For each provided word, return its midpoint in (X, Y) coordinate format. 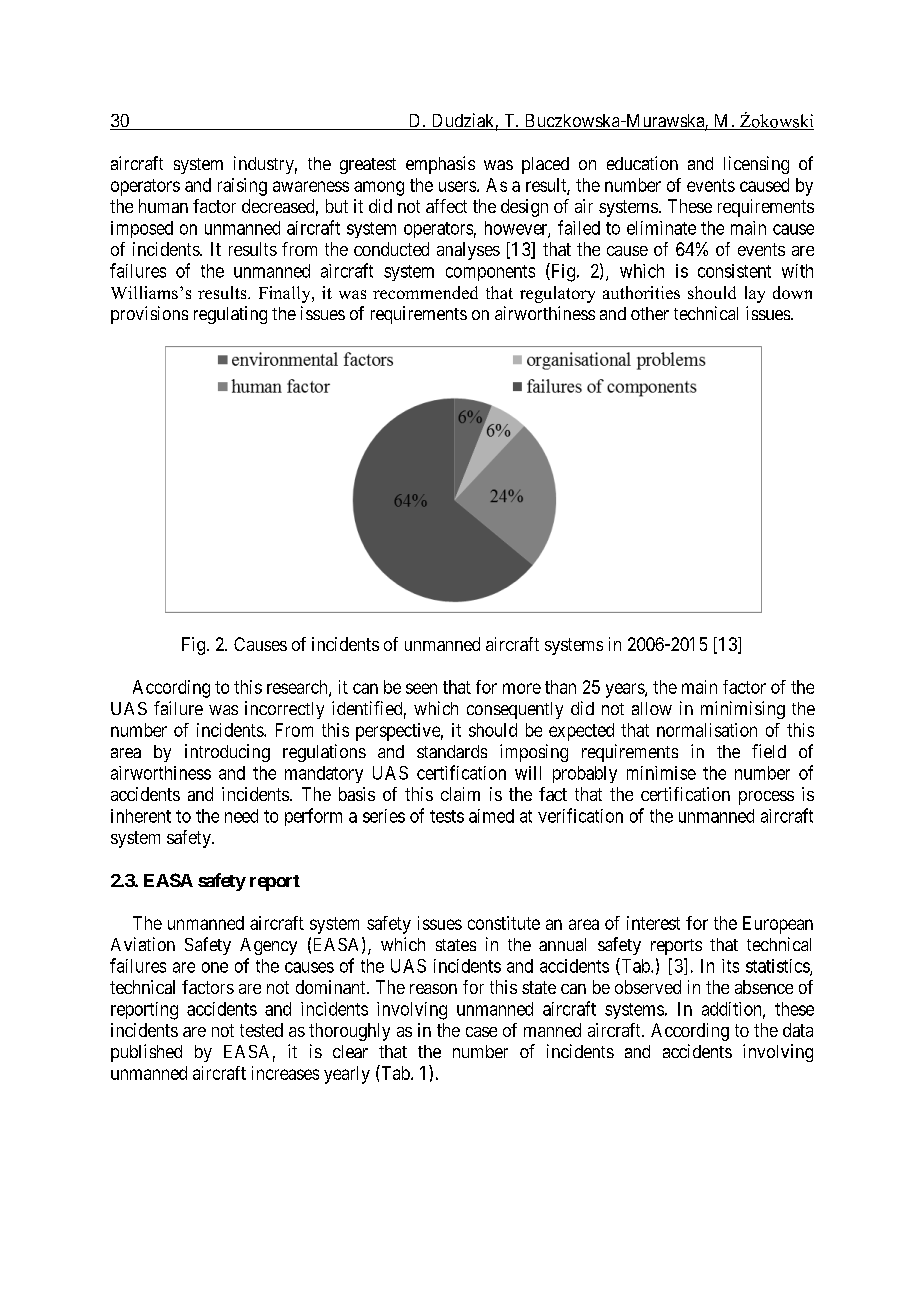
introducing (227, 753)
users (457, 186)
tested (261, 1030)
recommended (425, 292)
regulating (230, 315)
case (481, 1032)
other (650, 313)
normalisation (707, 730)
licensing (756, 165)
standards (452, 751)
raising (242, 187)
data (798, 1030)
